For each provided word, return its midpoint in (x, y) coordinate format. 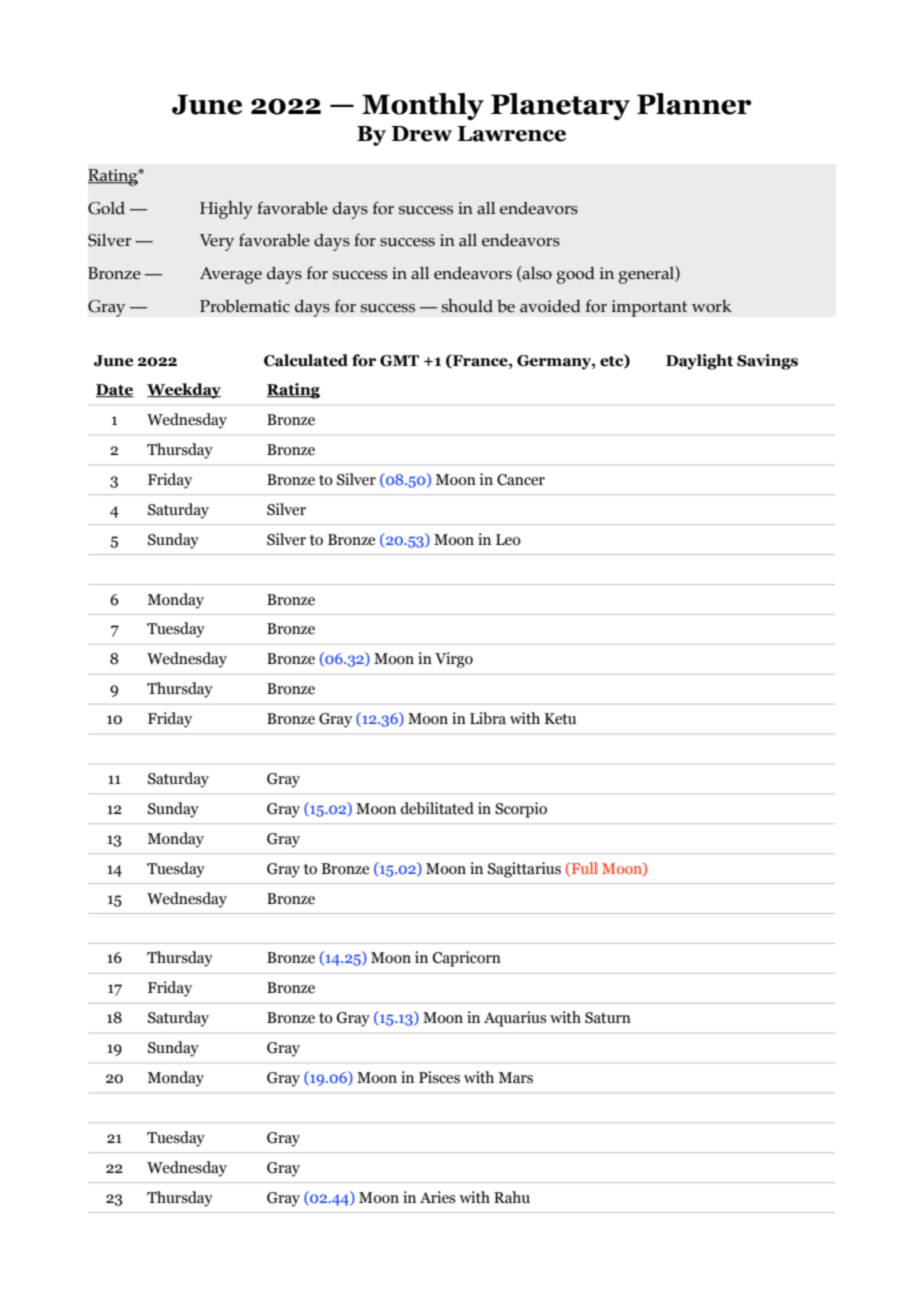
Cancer (521, 480)
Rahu (512, 1197)
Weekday (184, 391)
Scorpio (521, 810)
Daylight (699, 362)
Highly (226, 210)
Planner (694, 104)
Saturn (608, 1018)
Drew (421, 134)
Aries (438, 1197)
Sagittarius (524, 870)
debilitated (437, 808)
